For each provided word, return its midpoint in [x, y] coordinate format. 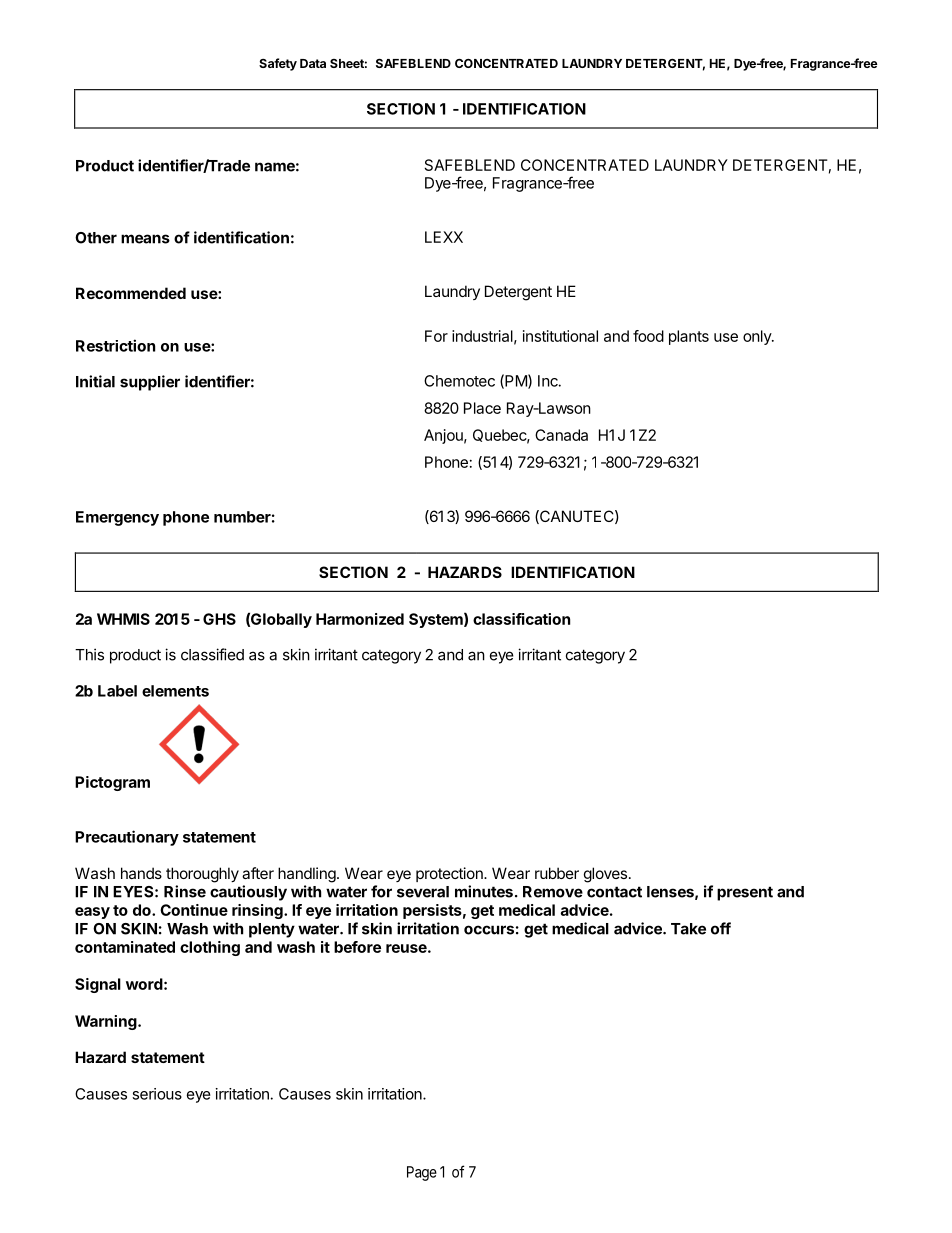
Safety [278, 64]
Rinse [185, 891]
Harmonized [360, 619]
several [423, 892]
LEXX [444, 237]
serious [157, 1094]
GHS [219, 619]
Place [482, 408]
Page [422, 1173]
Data [313, 63]
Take [688, 929]
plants [689, 337]
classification [521, 619]
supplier [150, 383]
